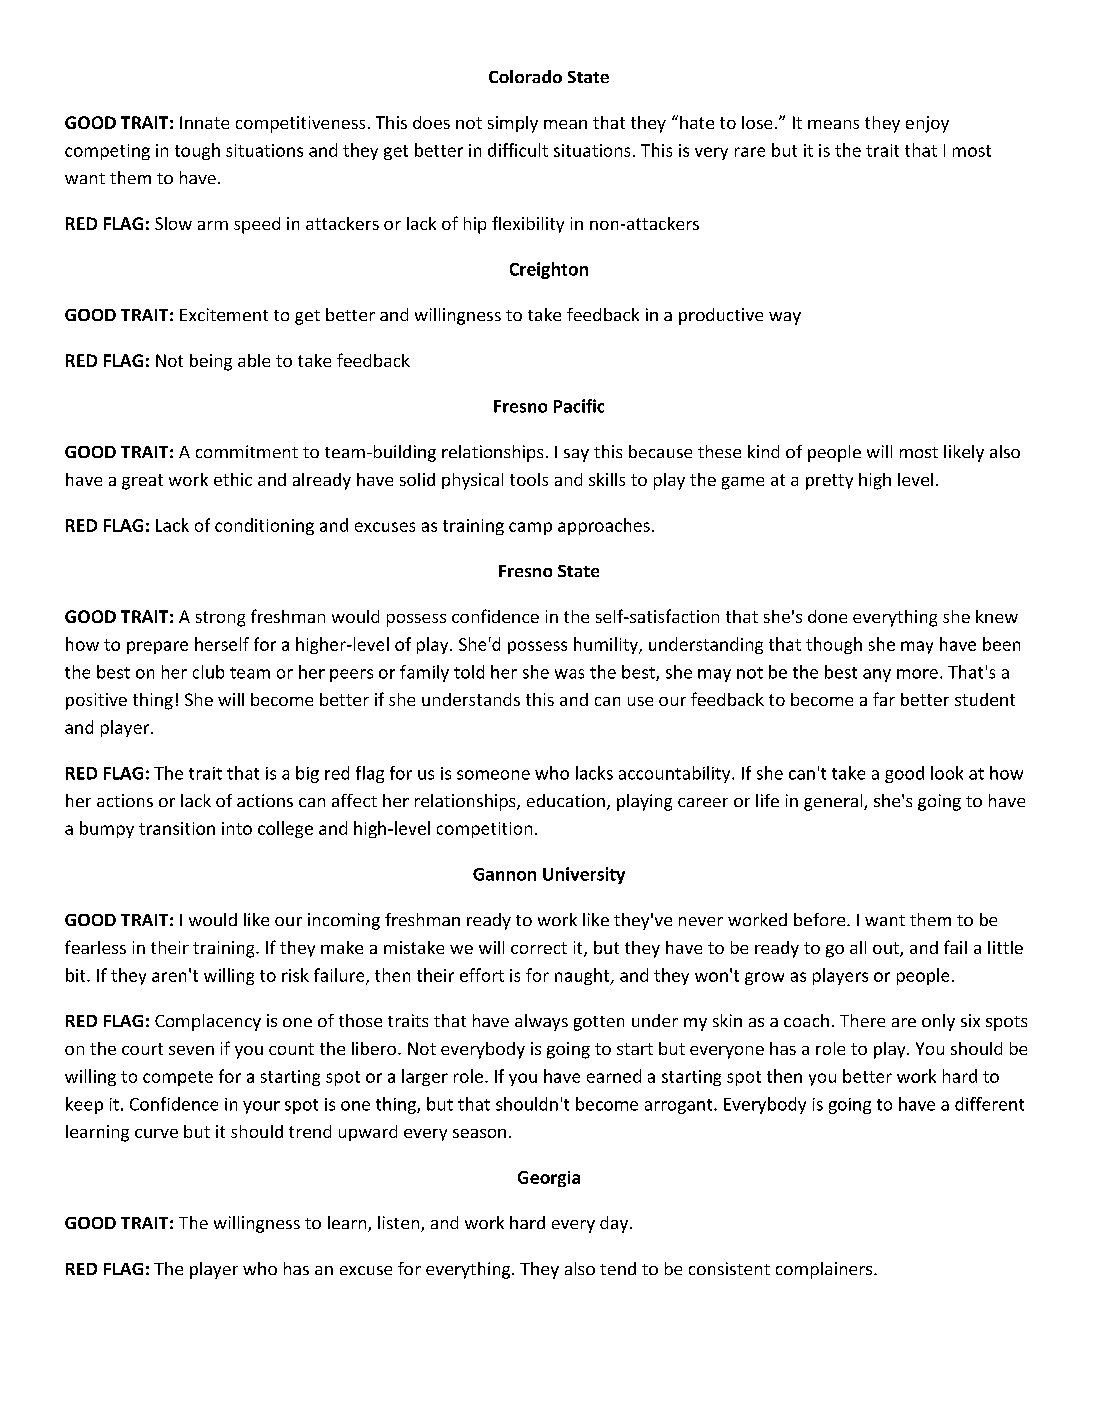 This page has height=1421, width=1098. Describe the element at coordinates (569, 674) in the page. I see `was` at that location.
